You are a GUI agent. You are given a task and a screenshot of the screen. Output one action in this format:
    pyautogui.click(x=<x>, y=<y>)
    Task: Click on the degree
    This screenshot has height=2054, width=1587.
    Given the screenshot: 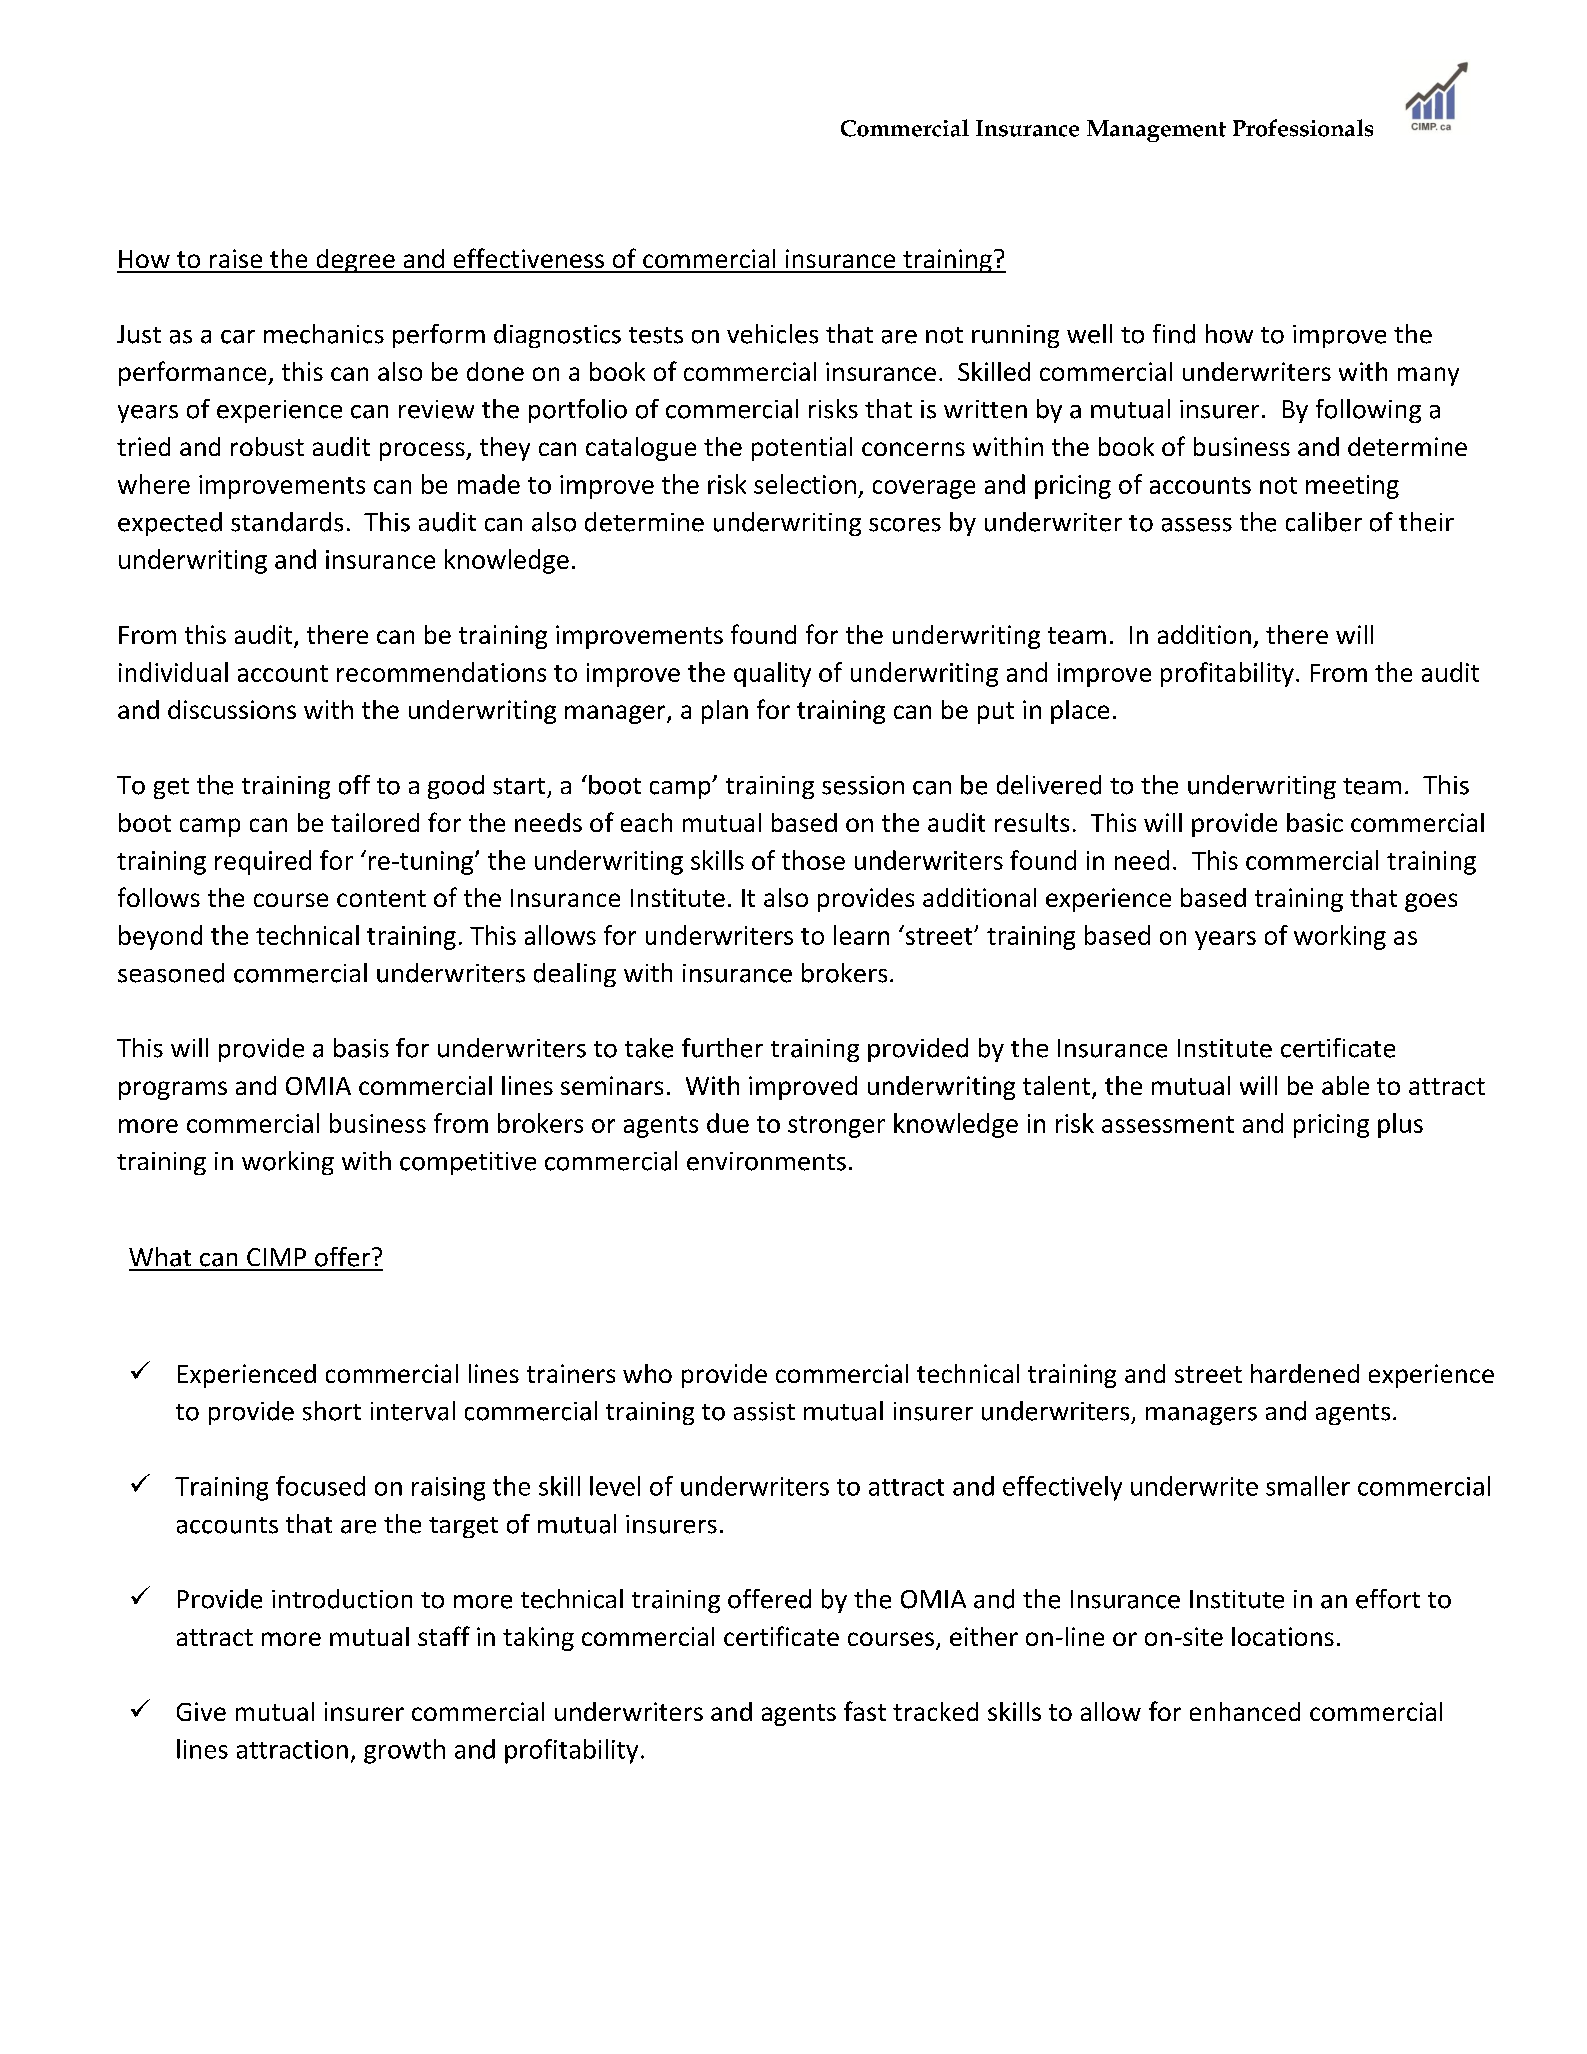 What is the action you would take?
    pyautogui.click(x=355, y=261)
